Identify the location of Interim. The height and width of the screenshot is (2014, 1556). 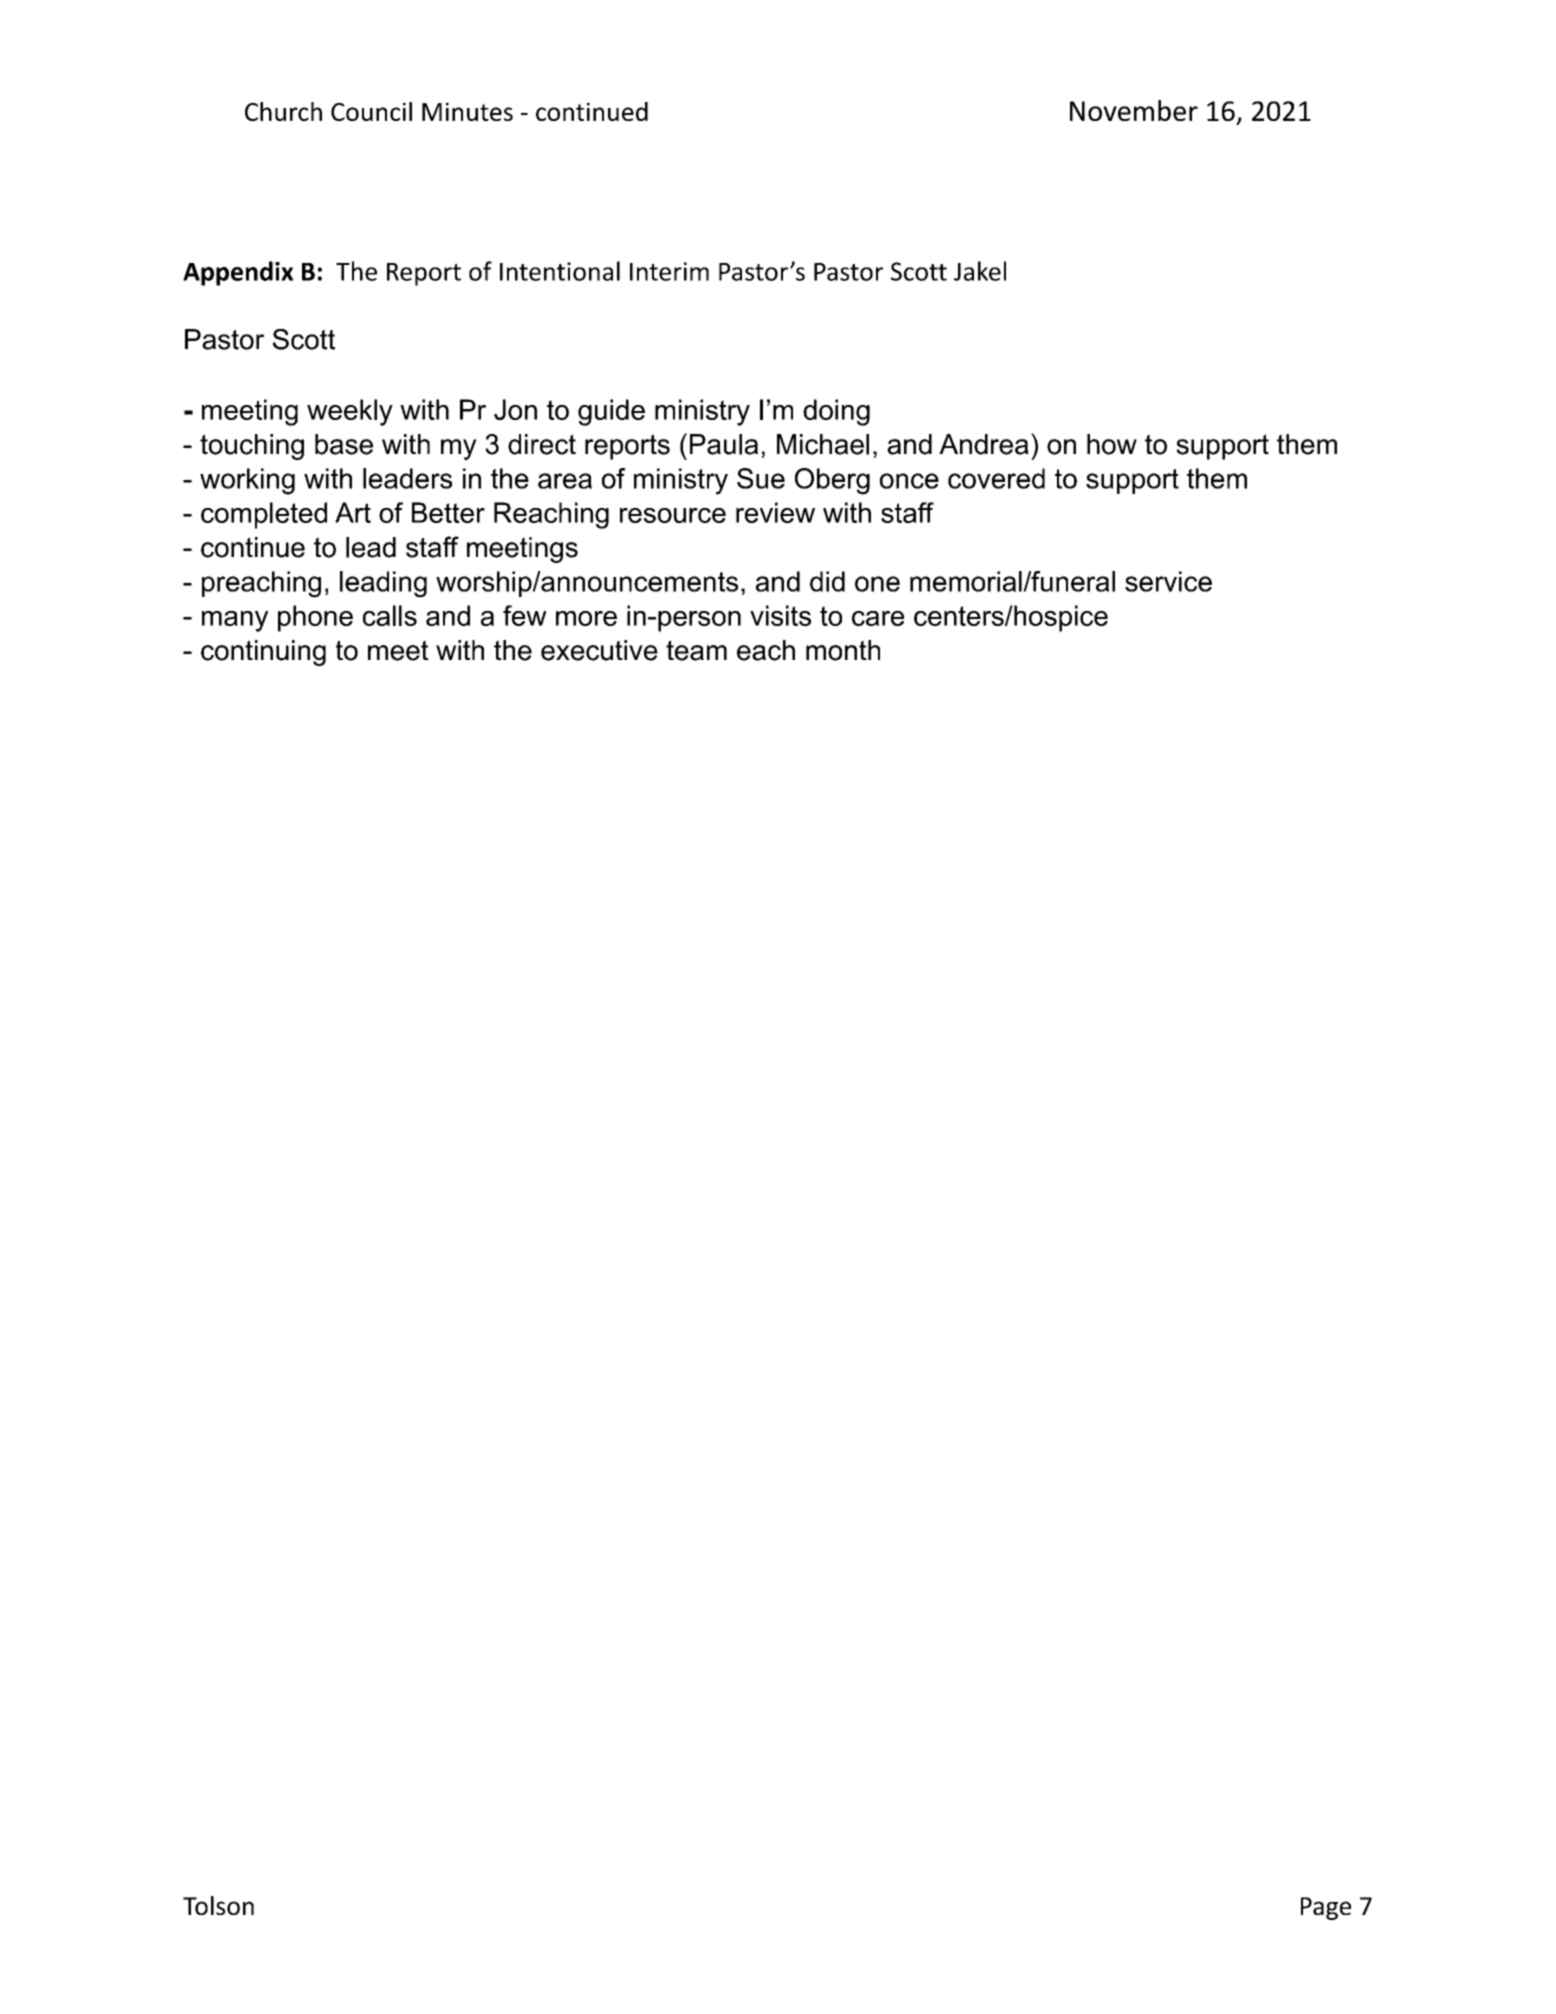
(669, 271).
